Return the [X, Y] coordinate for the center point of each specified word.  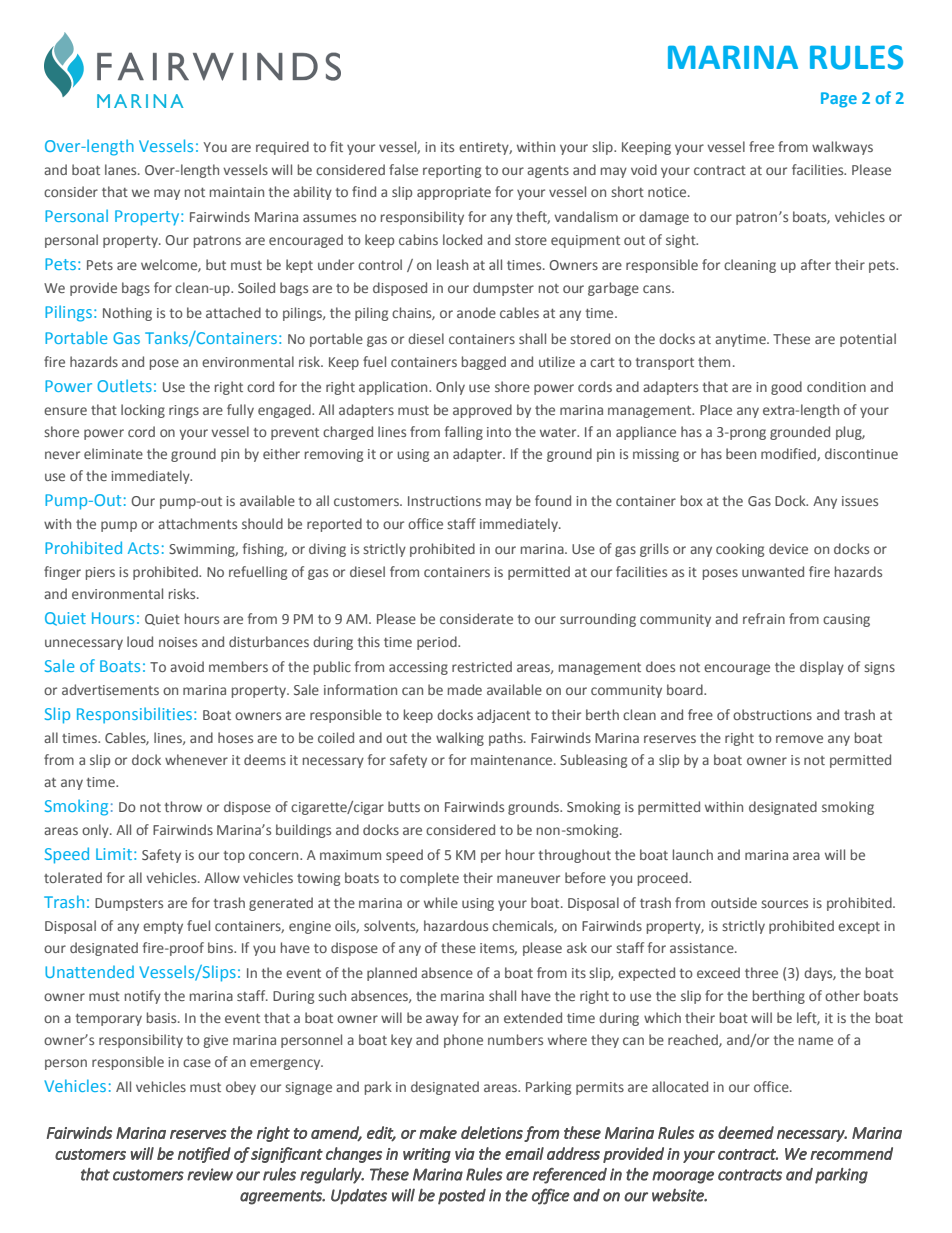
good [786, 388]
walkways [842, 148]
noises [178, 642]
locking [143, 411]
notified [204, 1155]
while [441, 902]
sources [784, 904]
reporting [452, 171]
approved [482, 411]
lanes [122, 169]
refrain [764, 618]
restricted [482, 666]
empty [163, 928]
